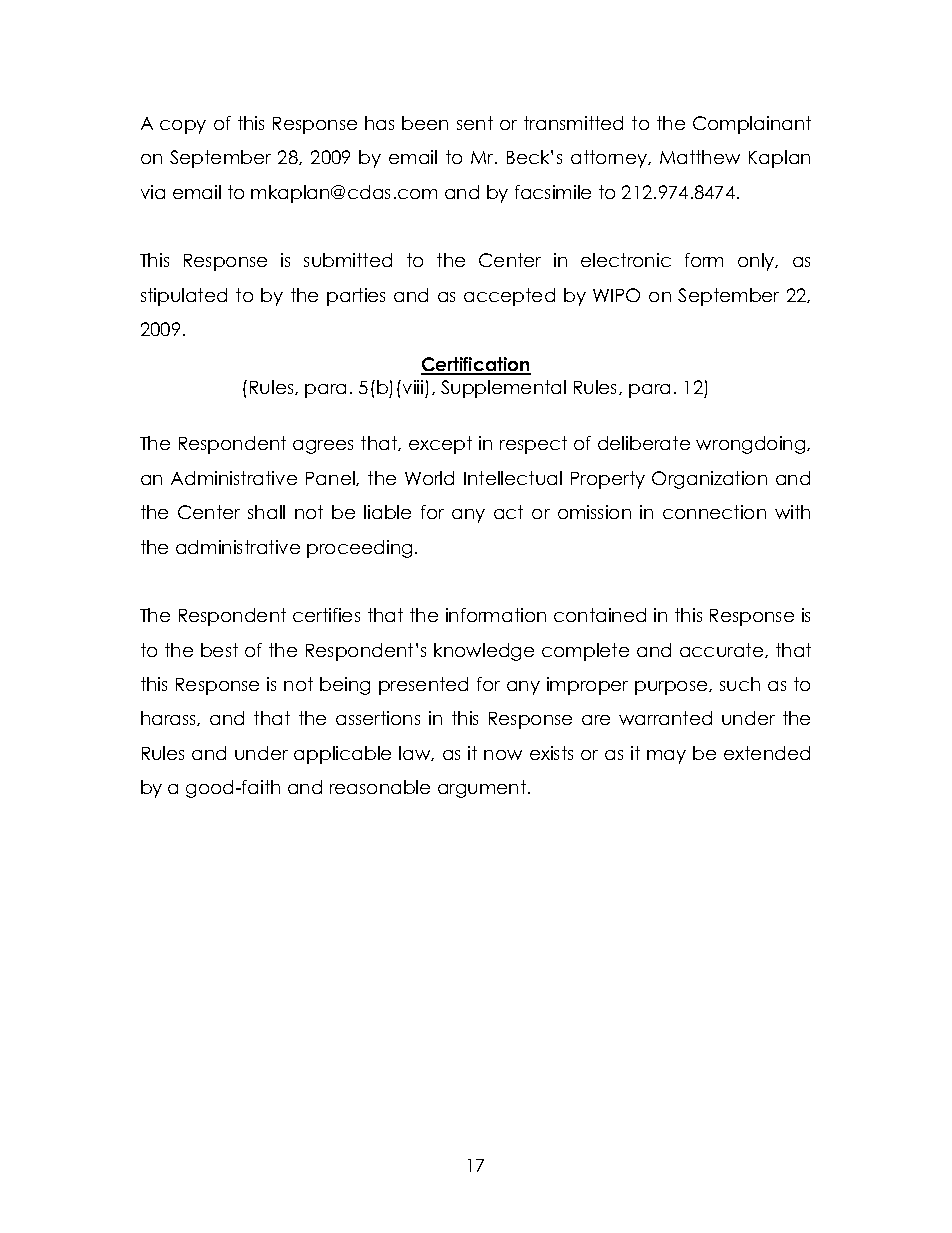 This document has width=952, height=1233. What do you see at coordinates (425, 123) in the document?
I see `been` at bounding box center [425, 123].
